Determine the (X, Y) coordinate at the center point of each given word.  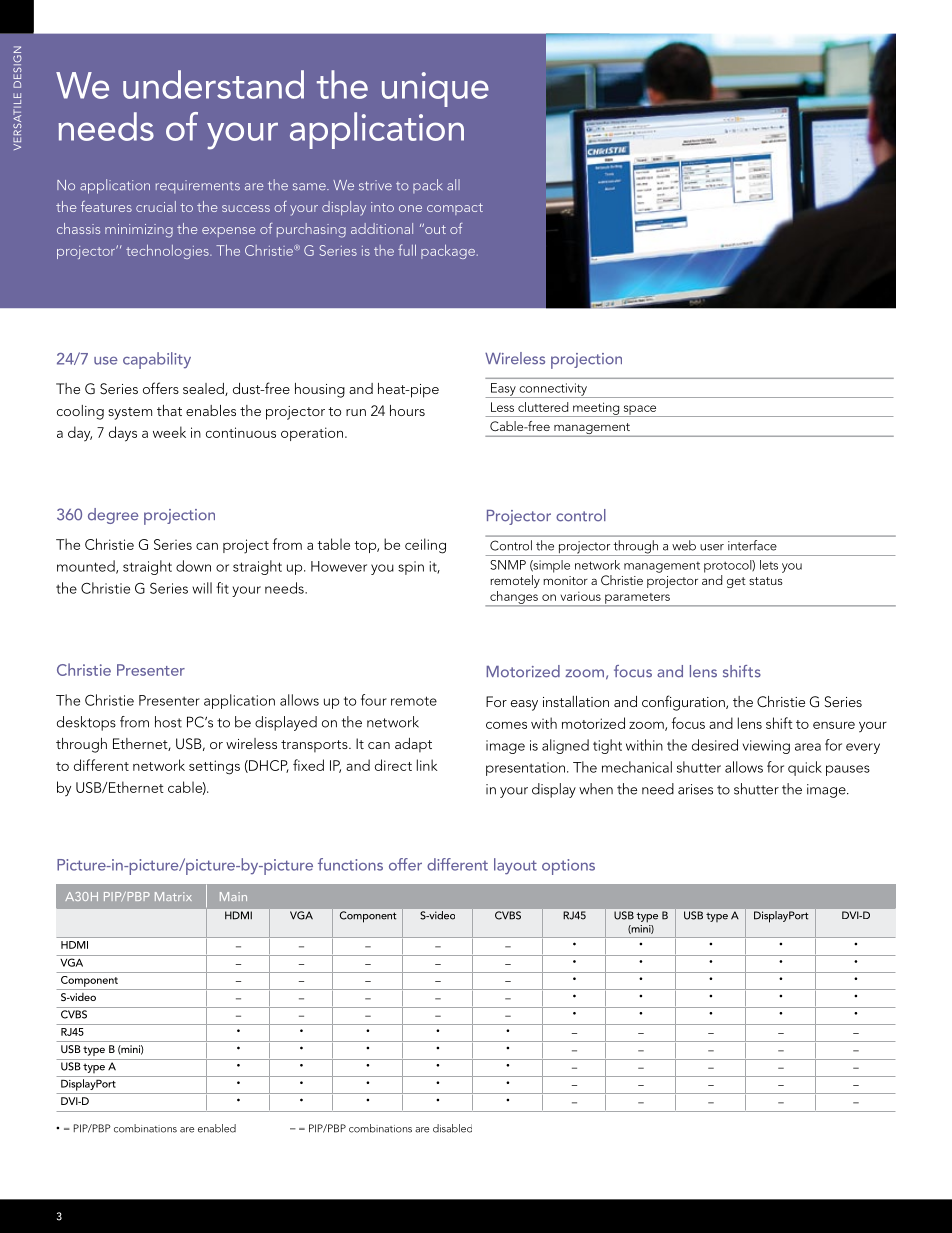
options (568, 867)
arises (695, 789)
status (766, 581)
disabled (452, 1128)
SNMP (508, 565)
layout (515, 866)
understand (213, 84)
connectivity (553, 390)
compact (455, 209)
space (640, 411)
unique (435, 89)
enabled (217, 1128)
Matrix (173, 896)
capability (157, 360)
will (202, 588)
